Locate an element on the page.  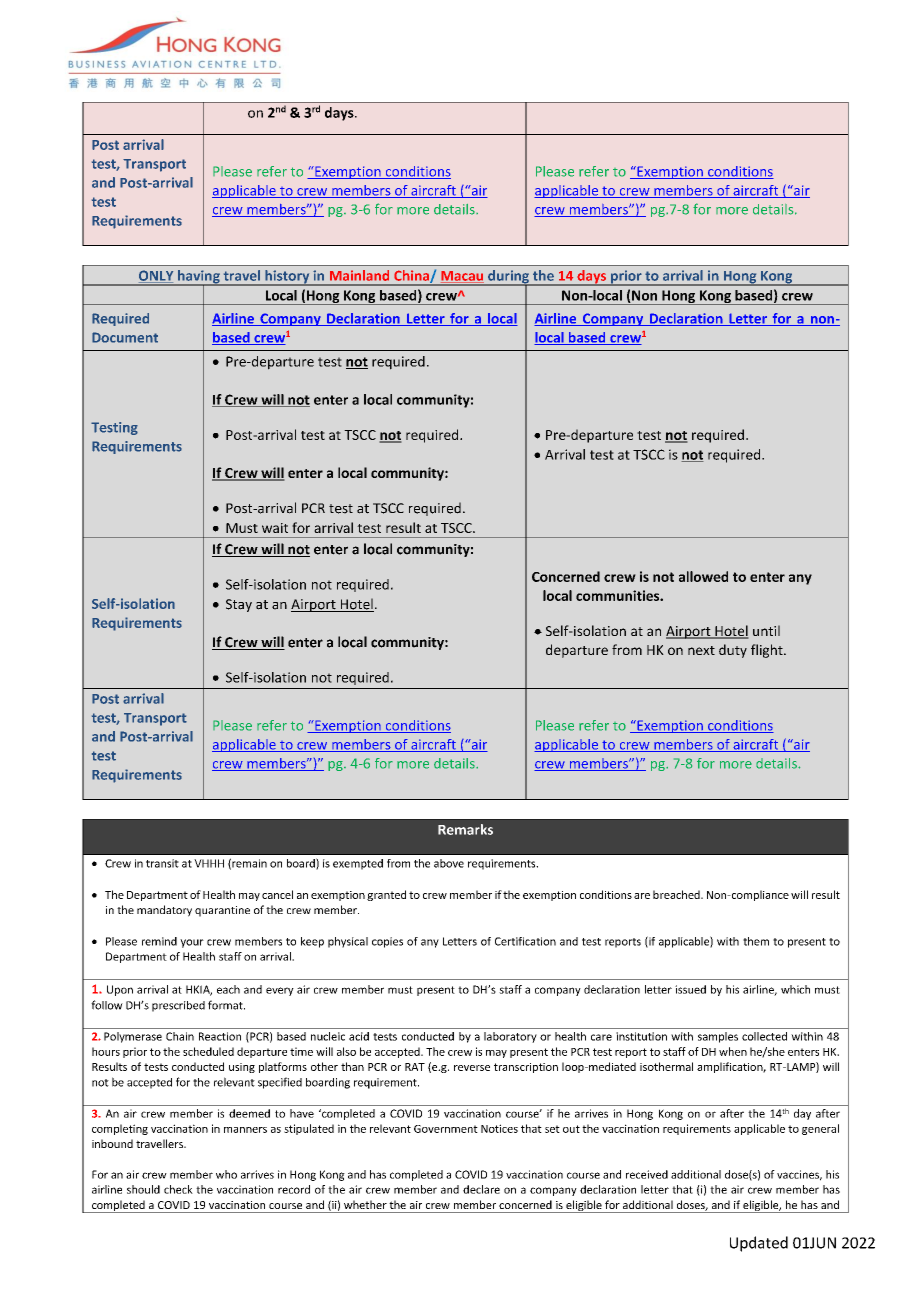
Stay is located at coordinates (239, 605).
